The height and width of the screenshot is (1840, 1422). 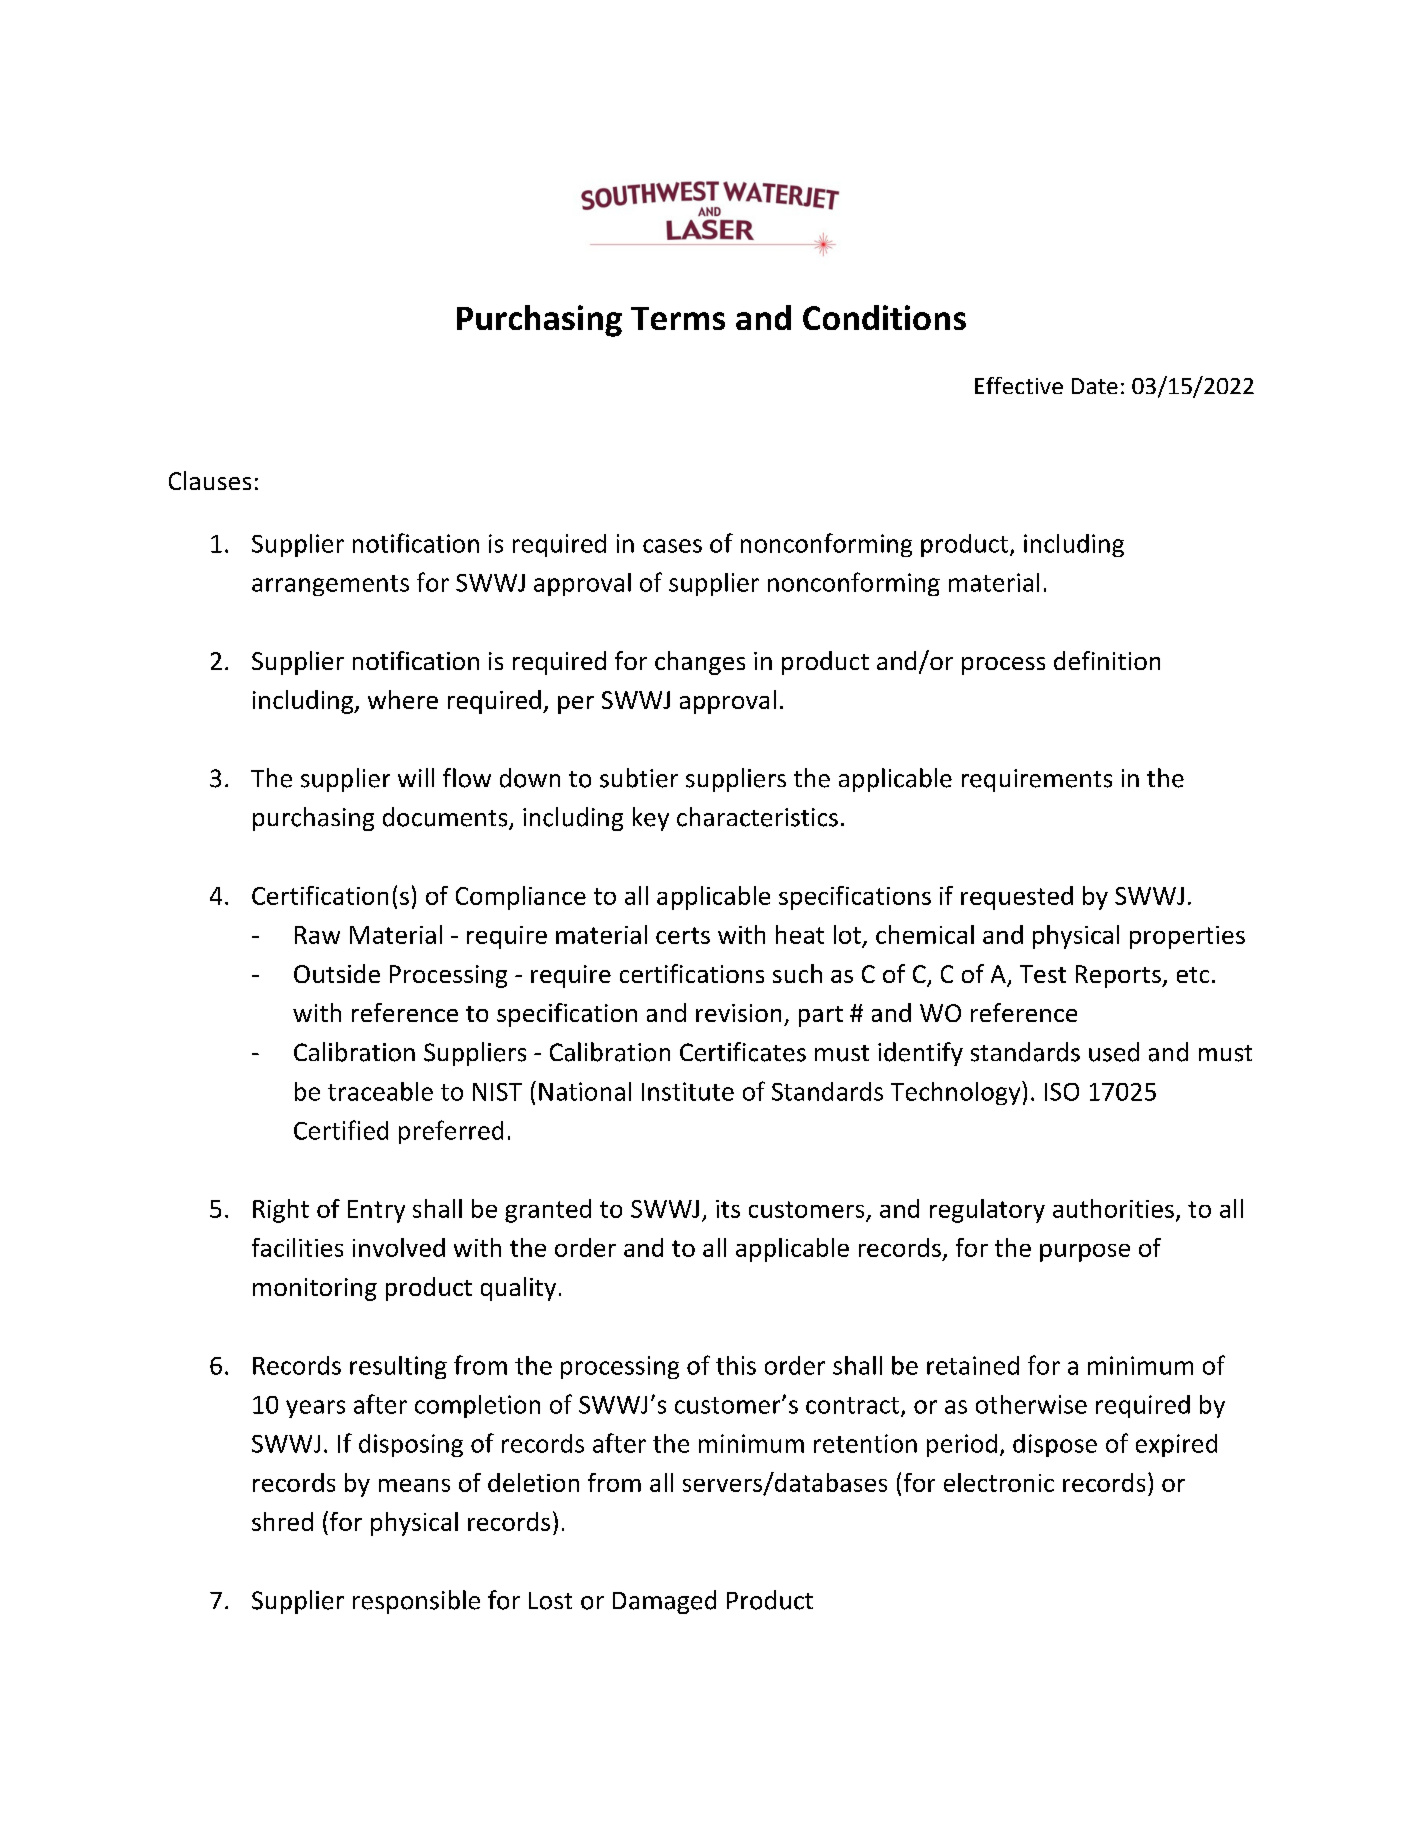 What do you see at coordinates (282, 1521) in the screenshot?
I see `shred` at bounding box center [282, 1521].
